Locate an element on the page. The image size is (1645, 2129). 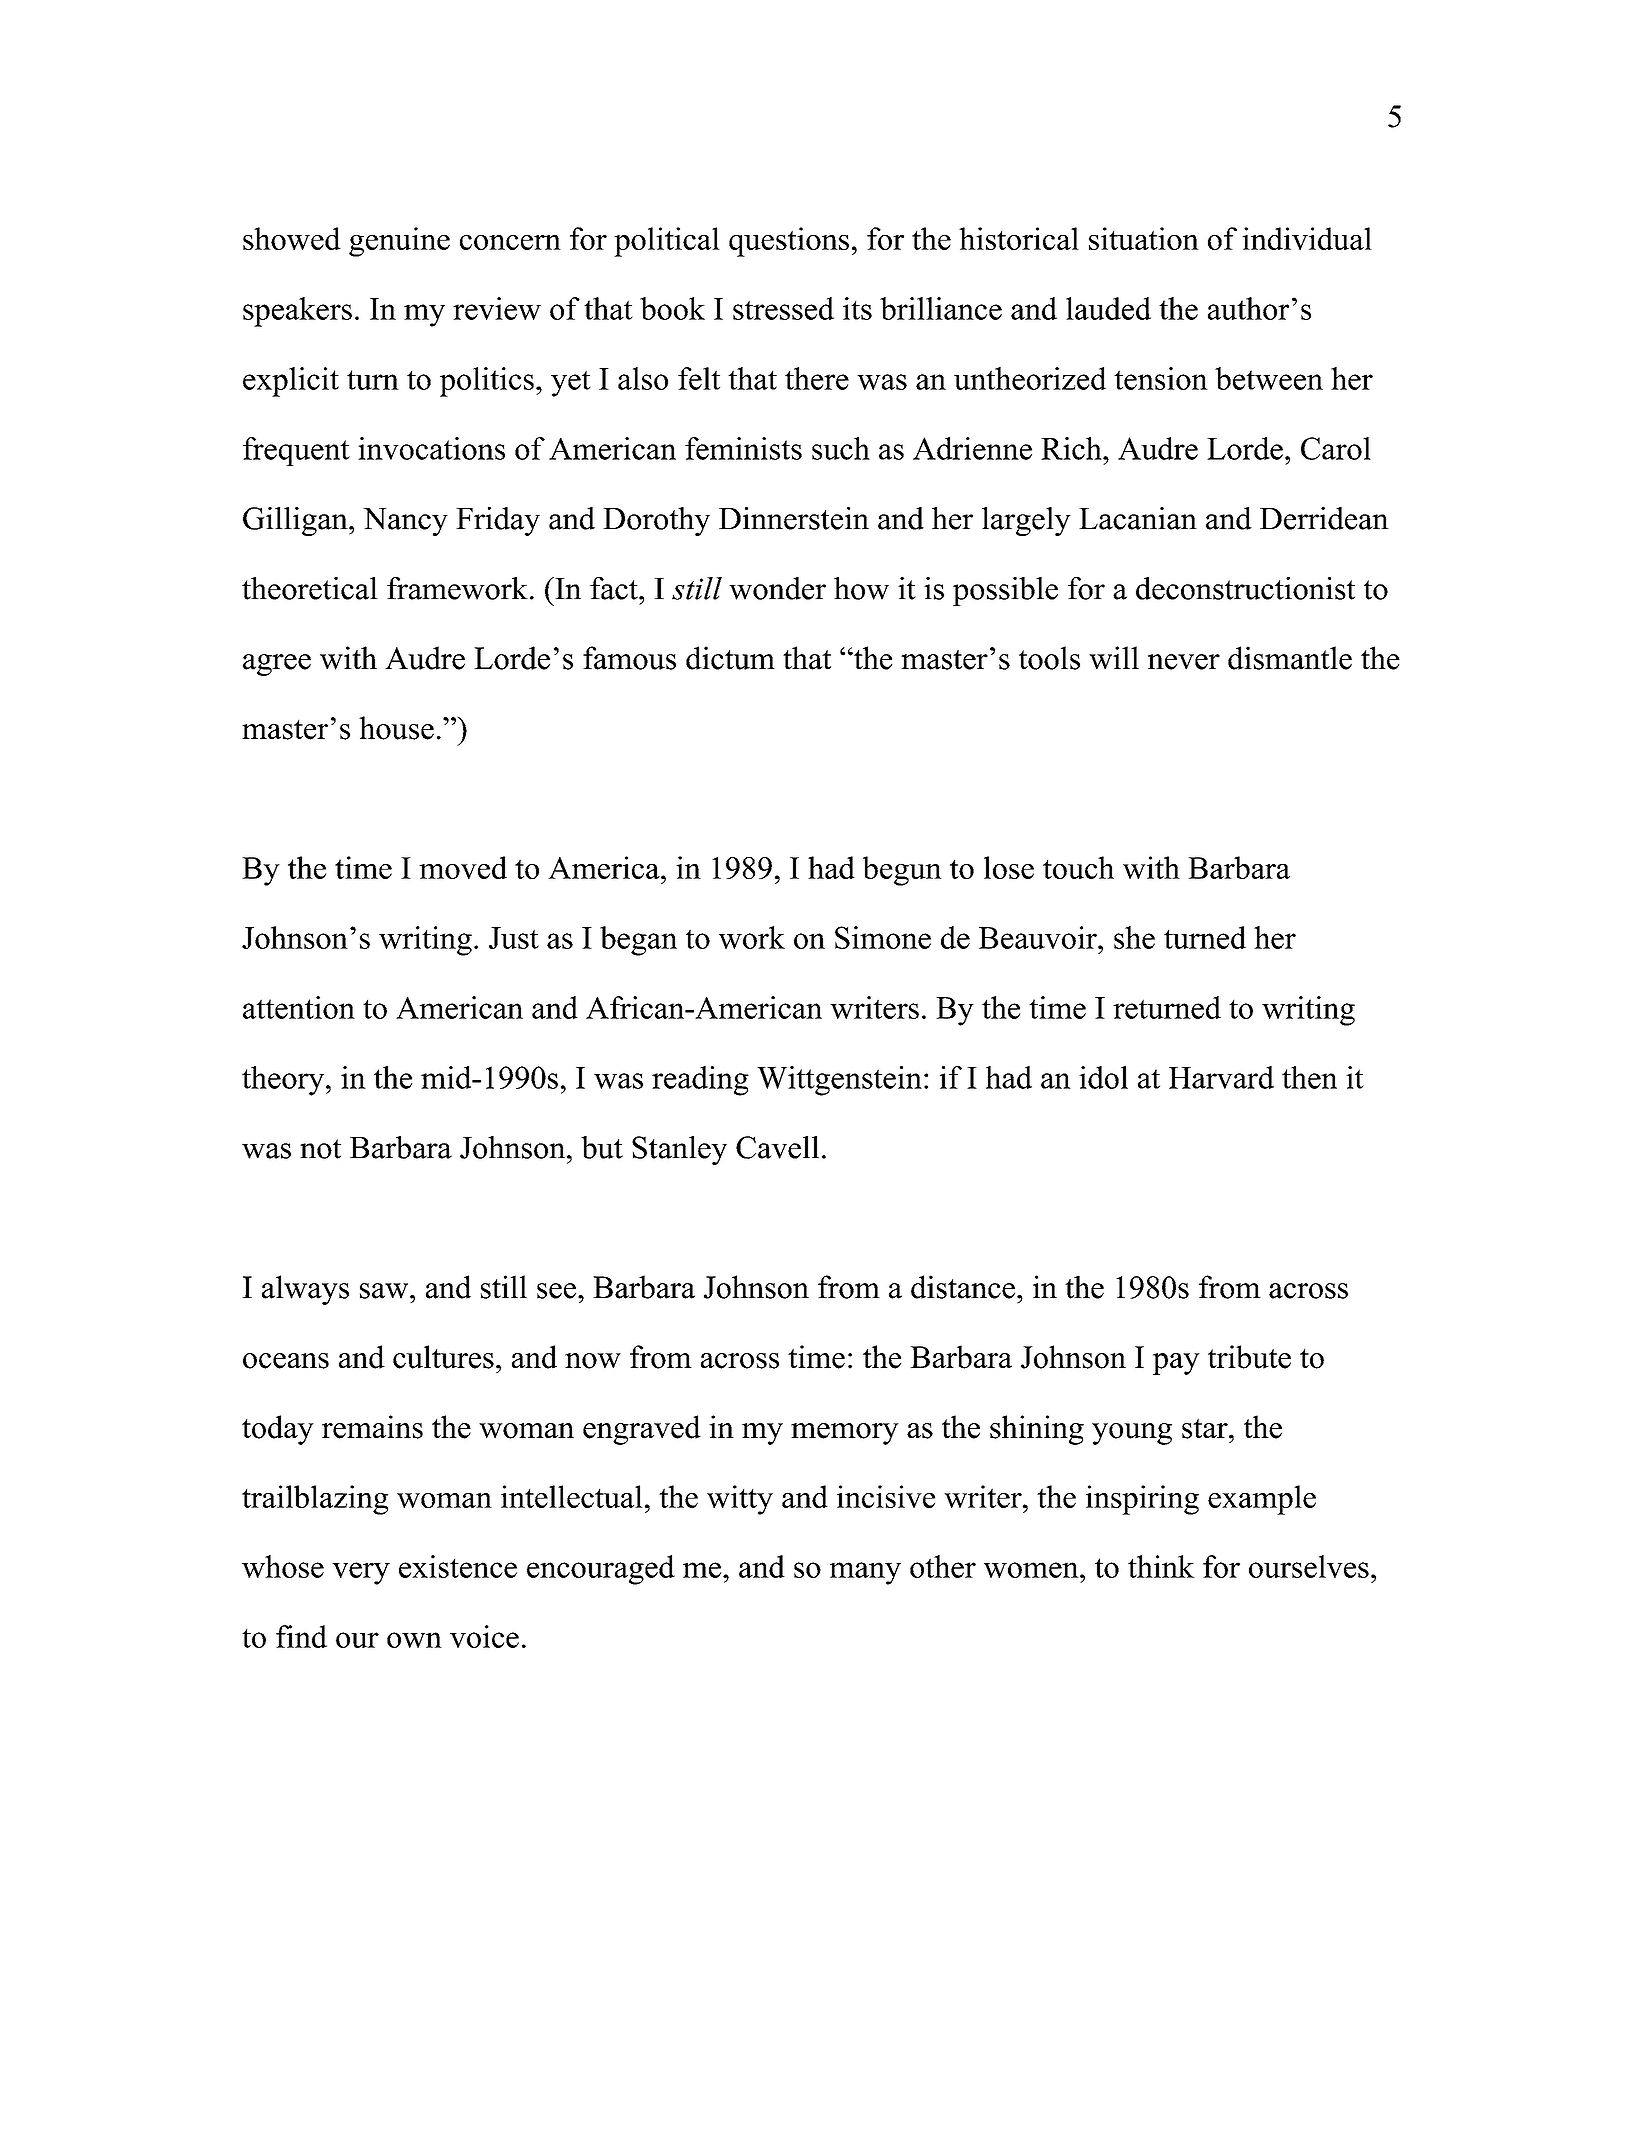
she is located at coordinates (1134, 937).
